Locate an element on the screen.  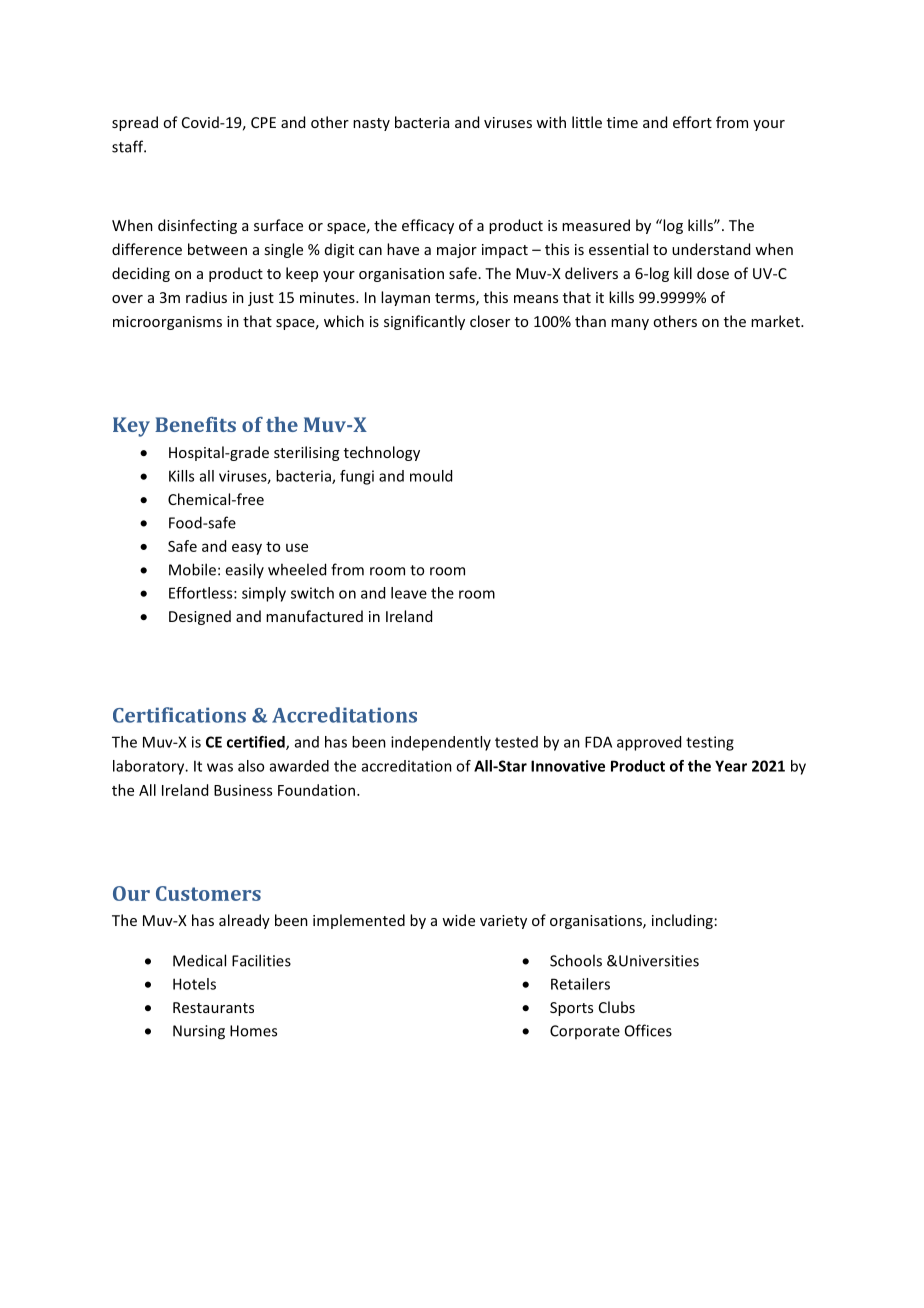
mould is located at coordinates (431, 476).
